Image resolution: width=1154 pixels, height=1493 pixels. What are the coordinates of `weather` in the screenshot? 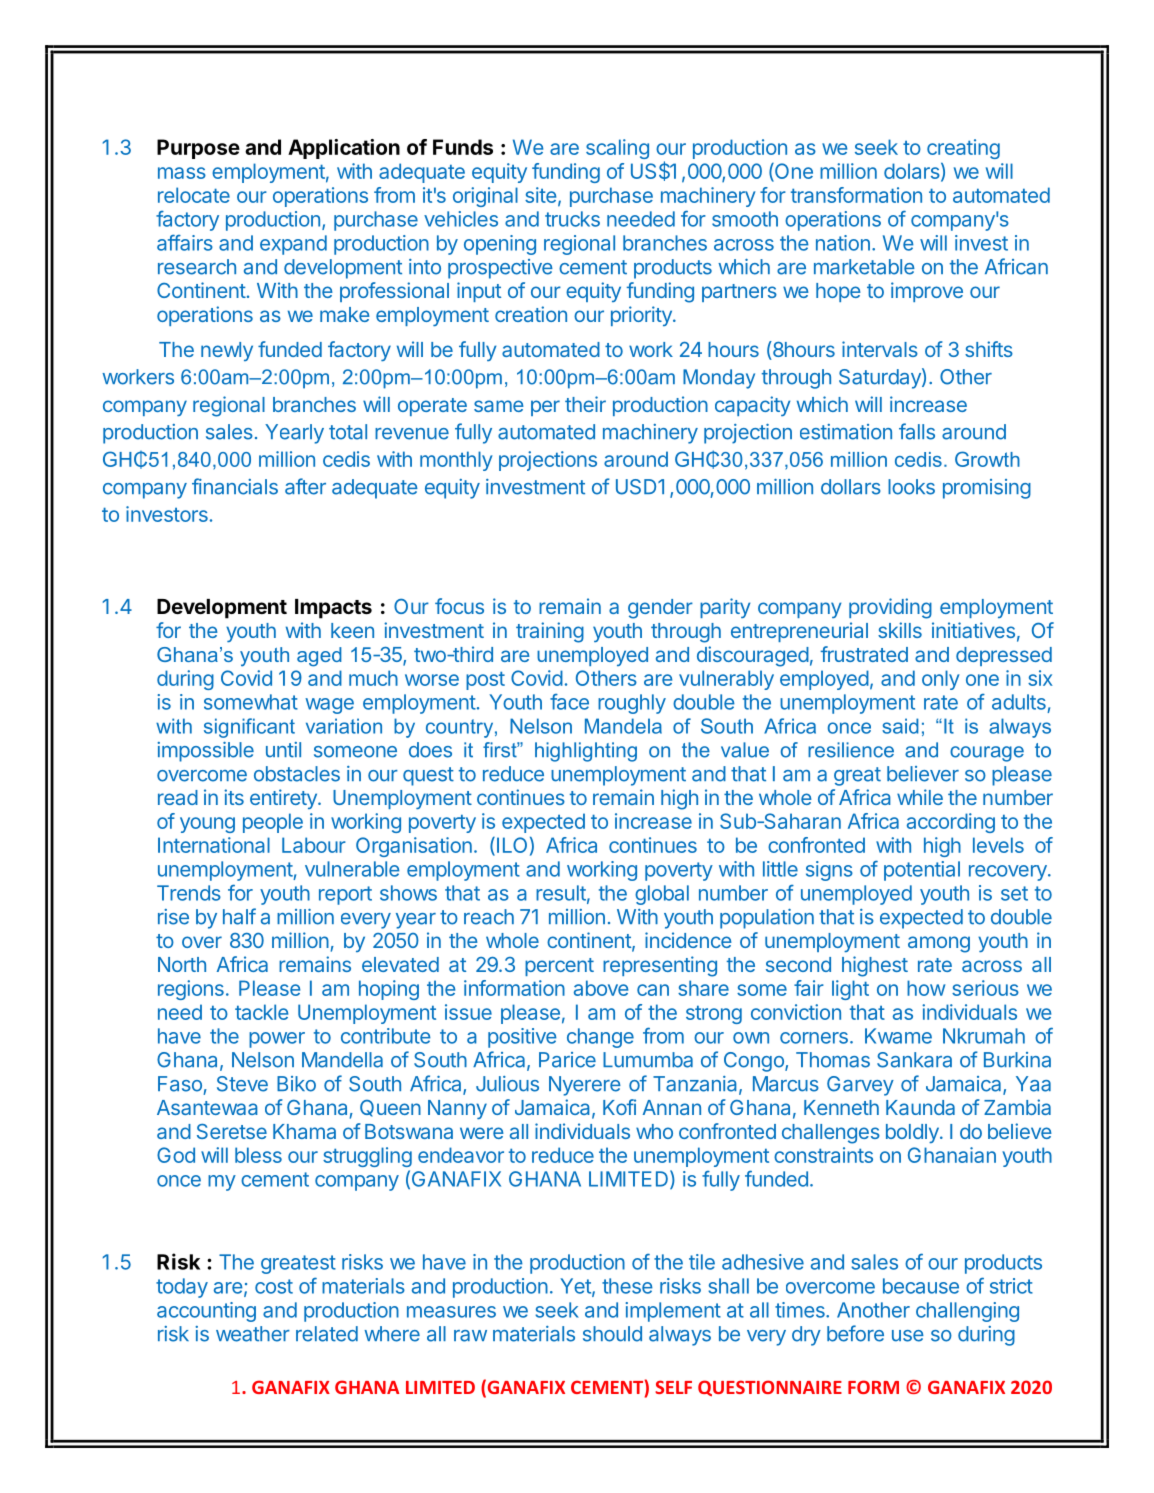 It's located at (253, 1334).
